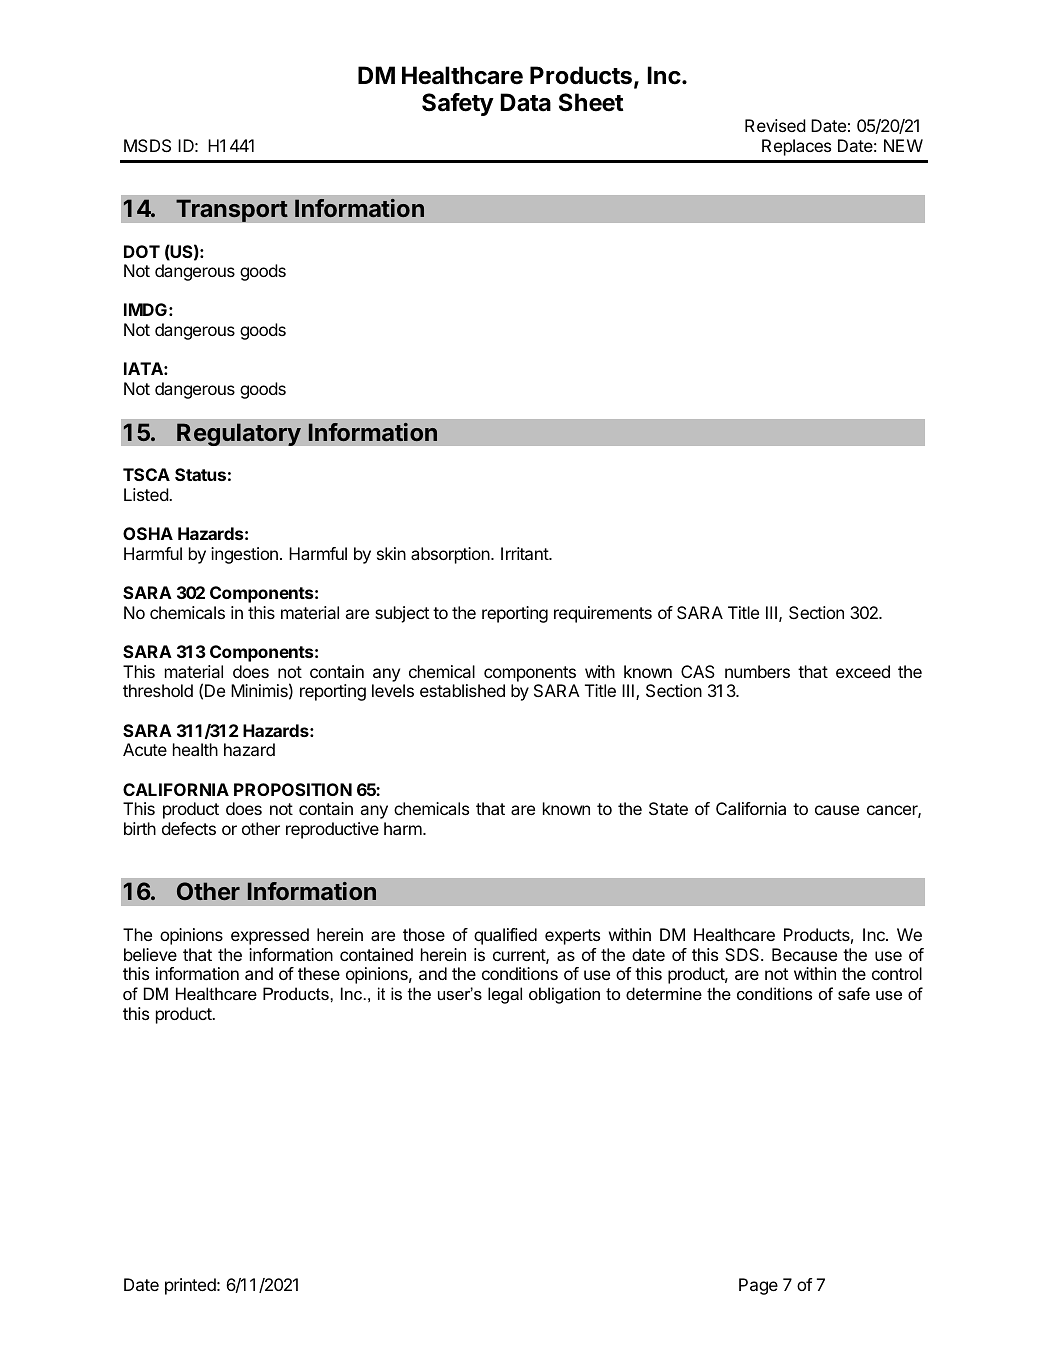 This screenshot has width=1045, height=1352. Describe the element at coordinates (244, 555) in the screenshot. I see `ingestion` at that location.
